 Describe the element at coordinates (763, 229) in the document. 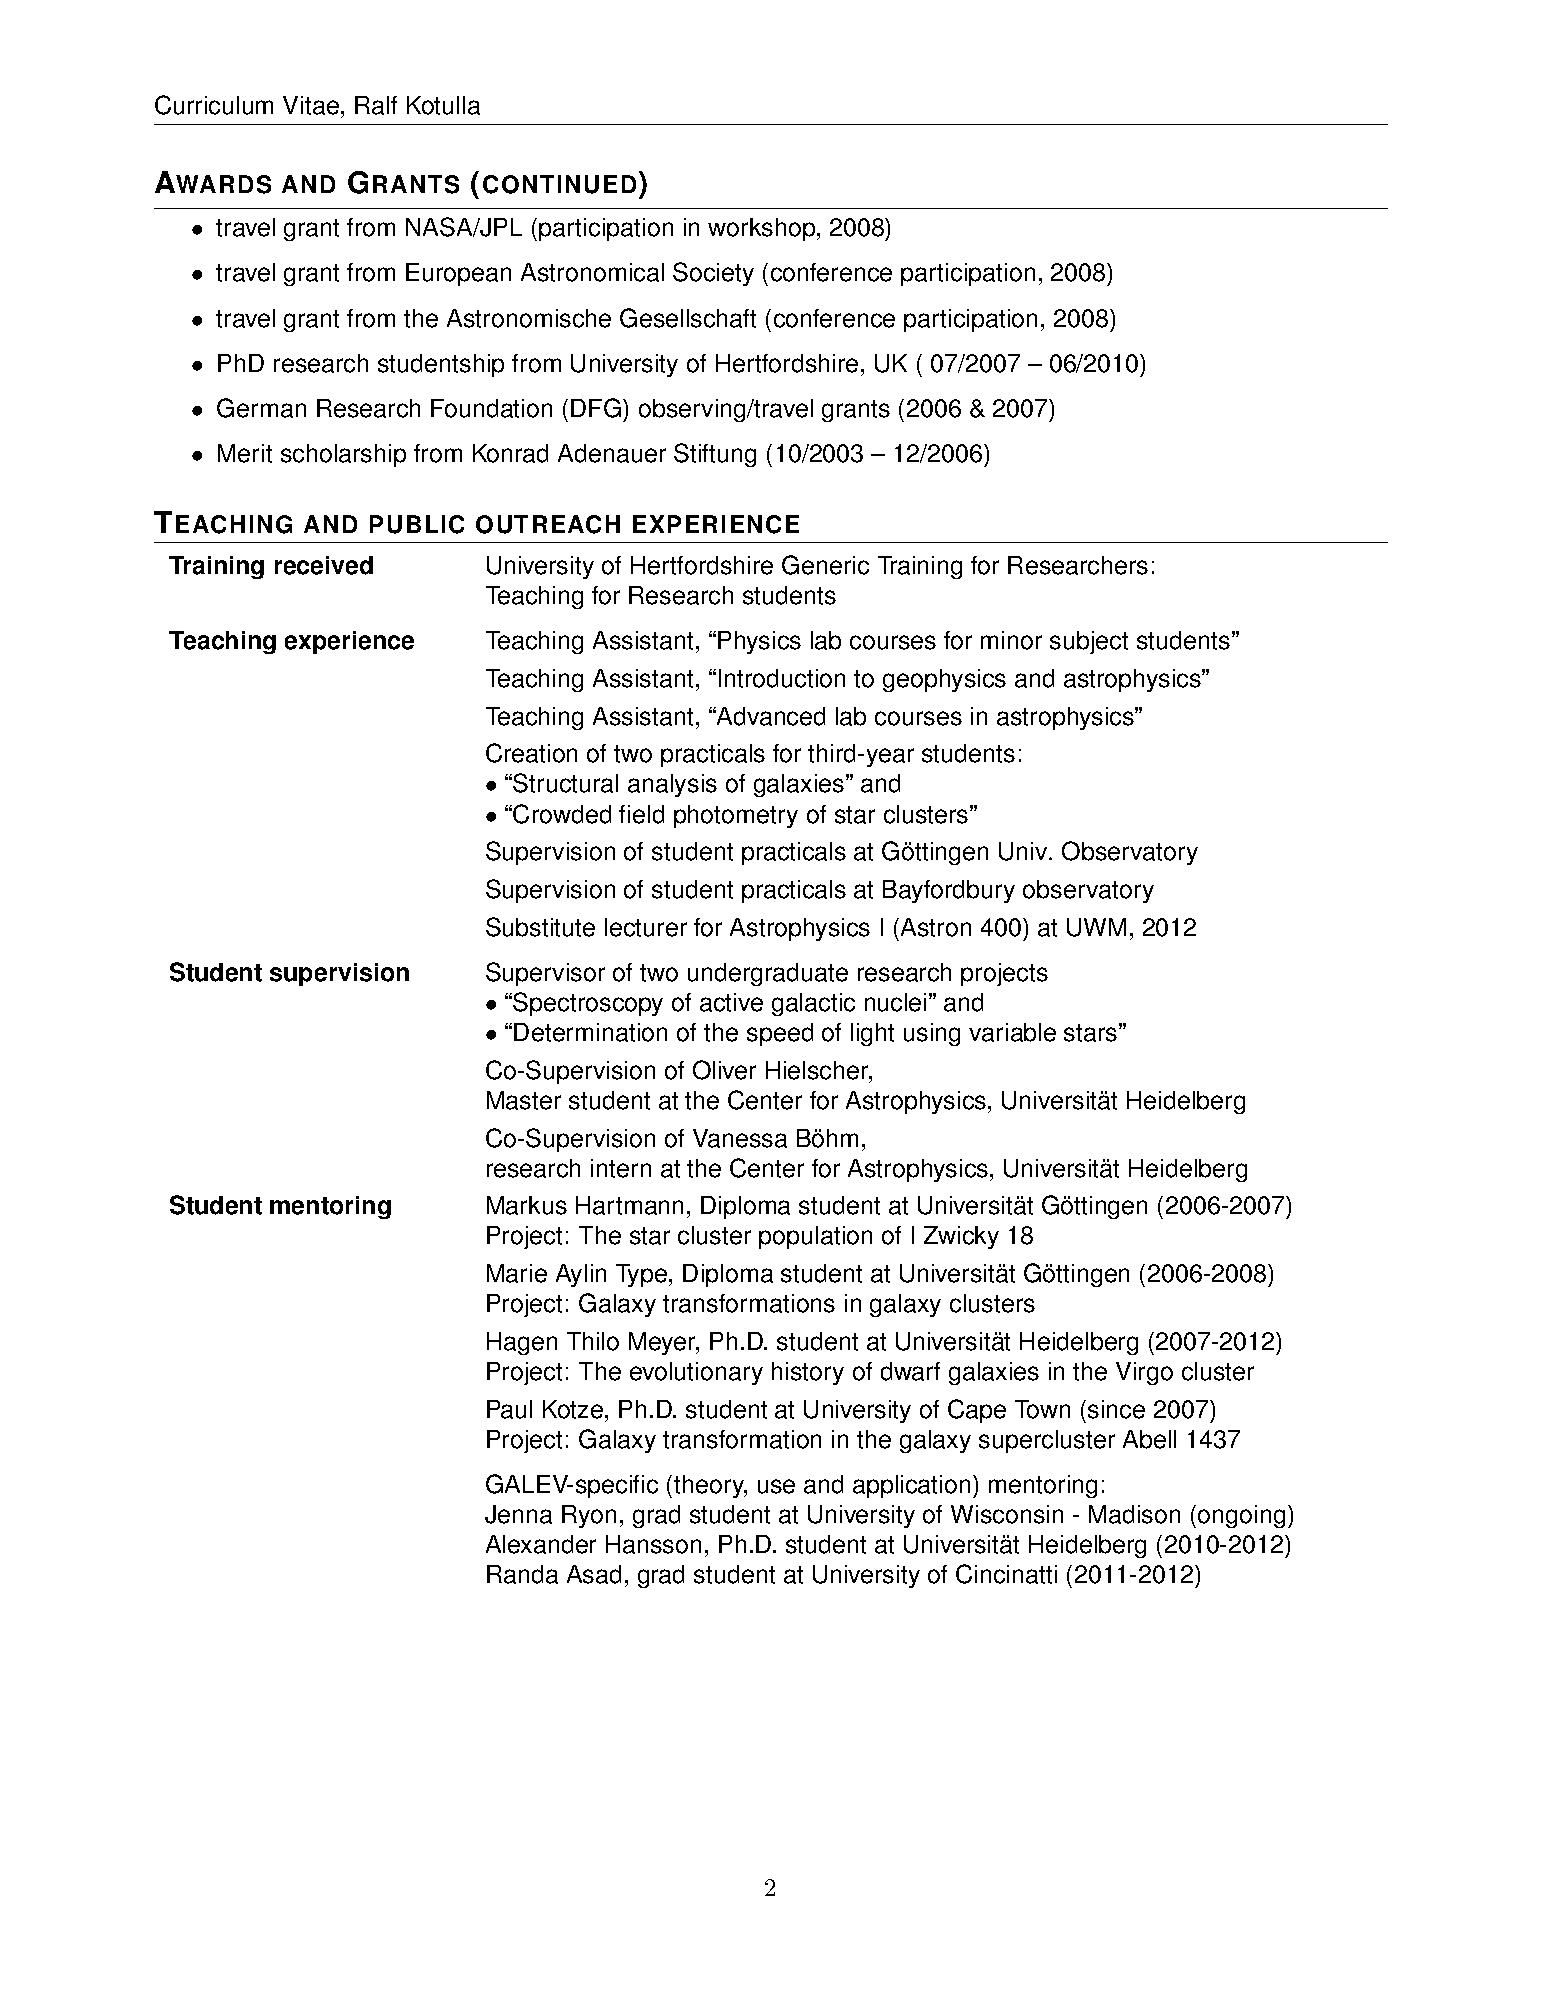

I see `workshop` at that location.
